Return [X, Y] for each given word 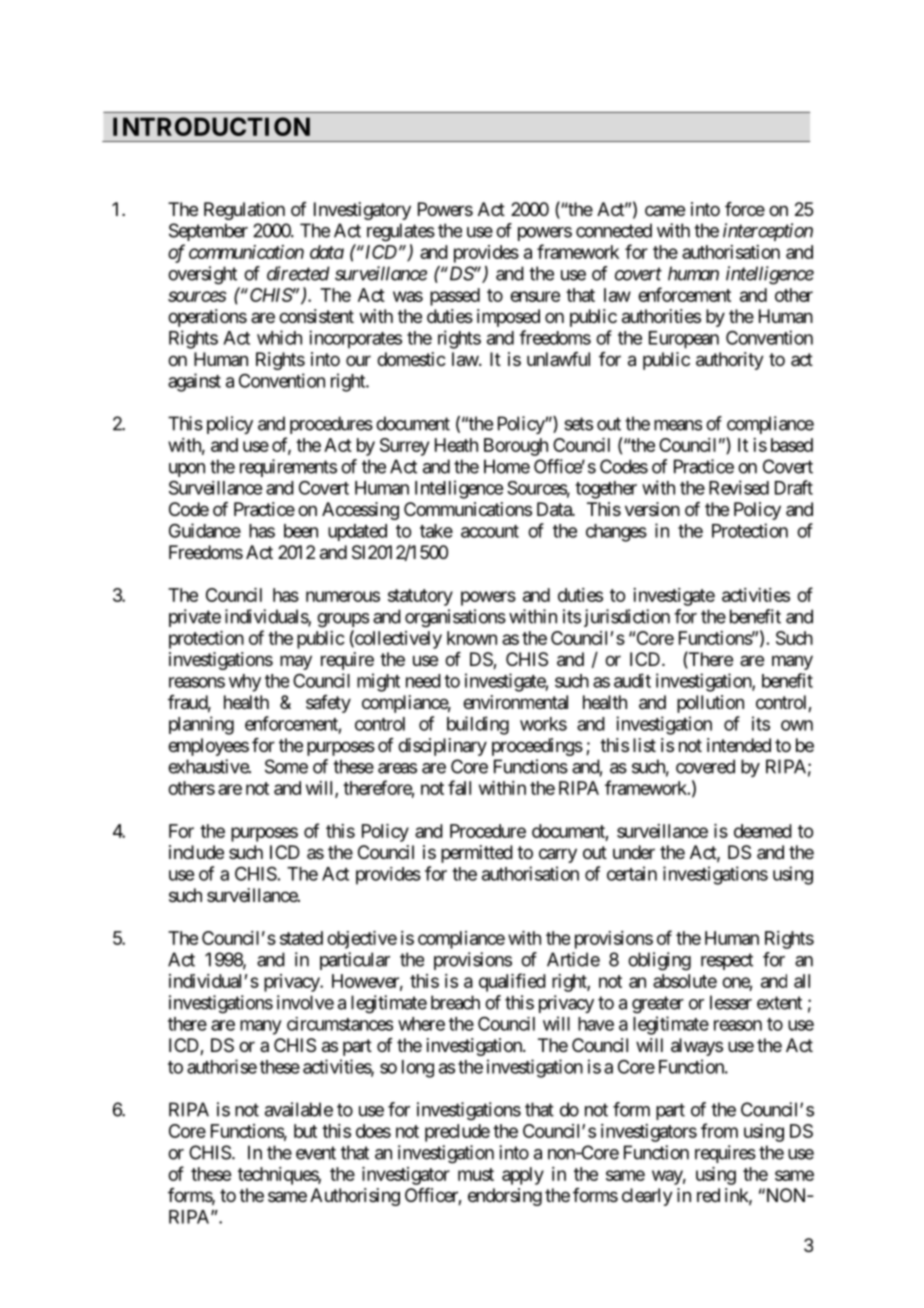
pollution [710, 704]
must [476, 1174]
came [665, 210]
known [472, 638]
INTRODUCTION [211, 126]
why [245, 683]
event [316, 1153]
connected [614, 230]
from [719, 1130]
